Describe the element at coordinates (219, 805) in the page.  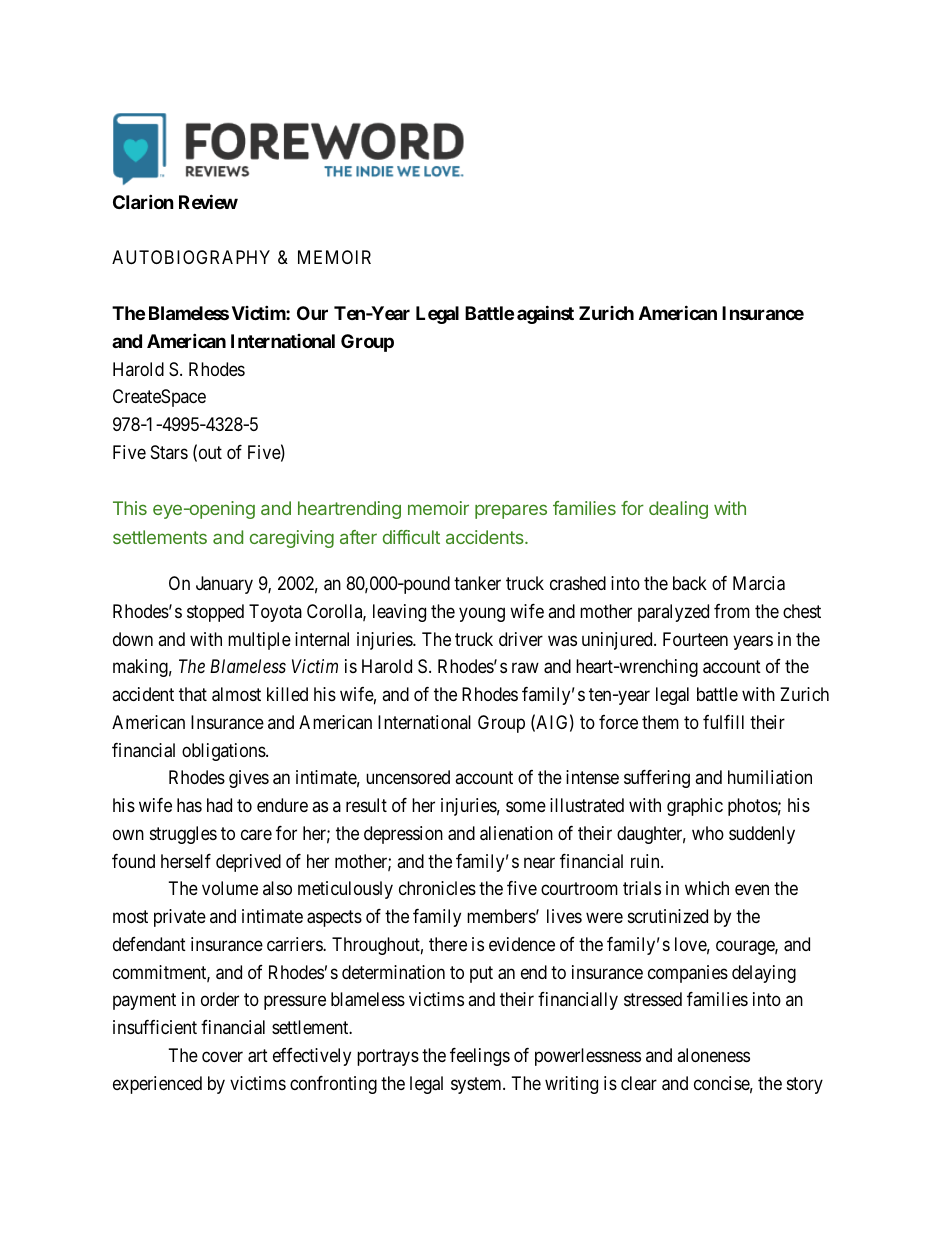
I see `had` at that location.
